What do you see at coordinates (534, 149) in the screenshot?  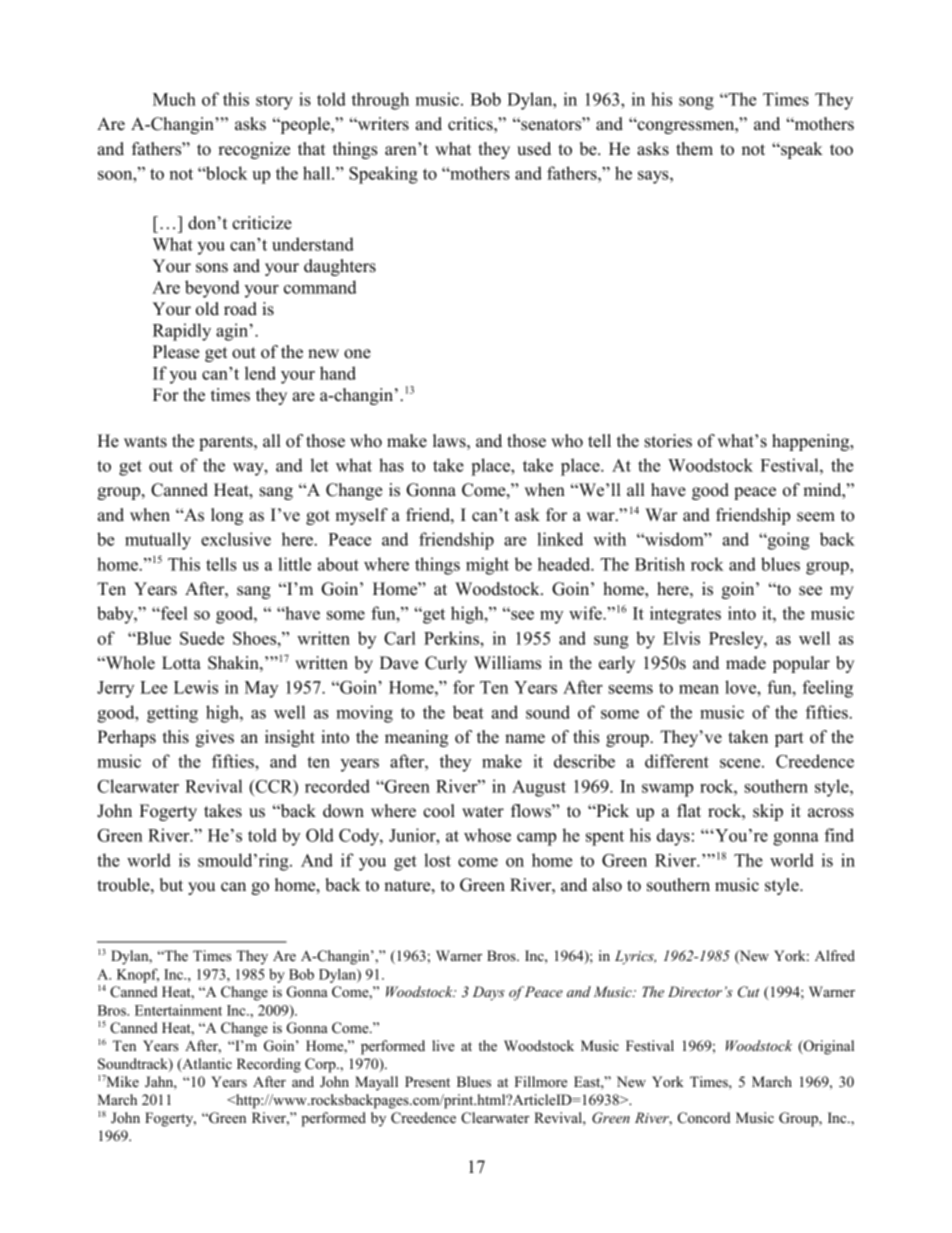 I see `used` at bounding box center [534, 149].
